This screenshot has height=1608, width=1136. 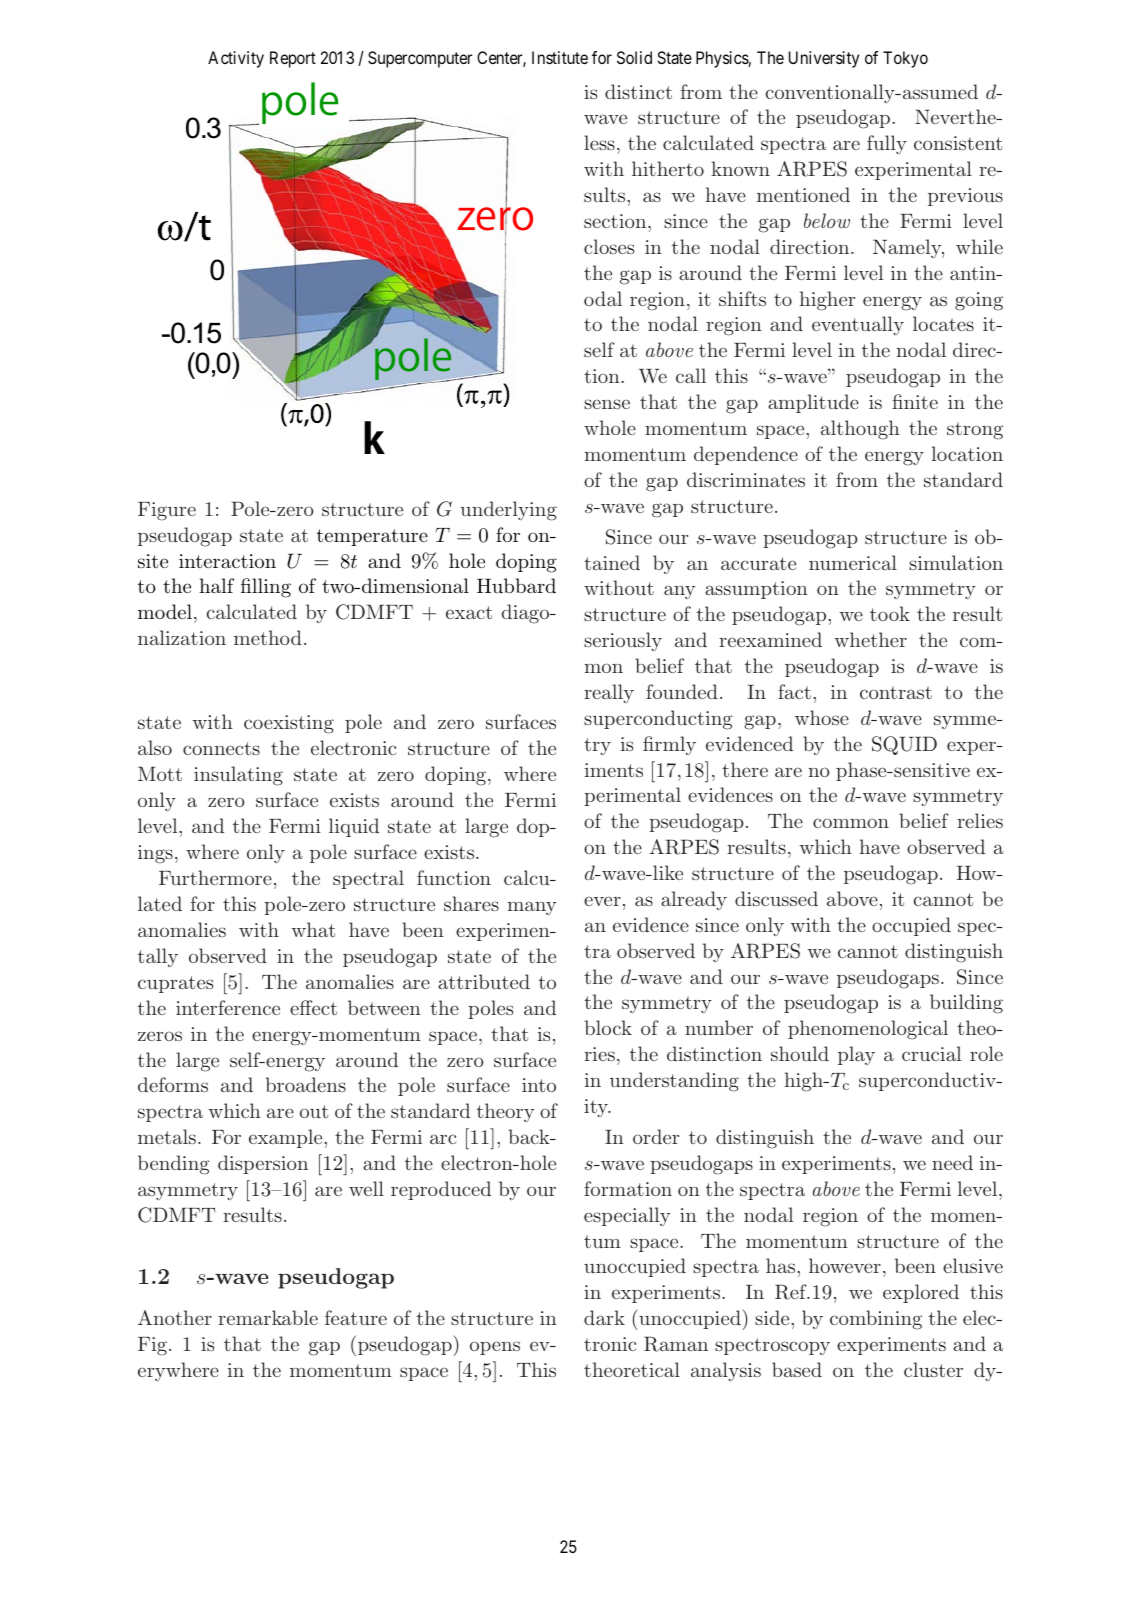 What do you see at coordinates (560, 57) in the screenshot?
I see `Institute` at bounding box center [560, 57].
